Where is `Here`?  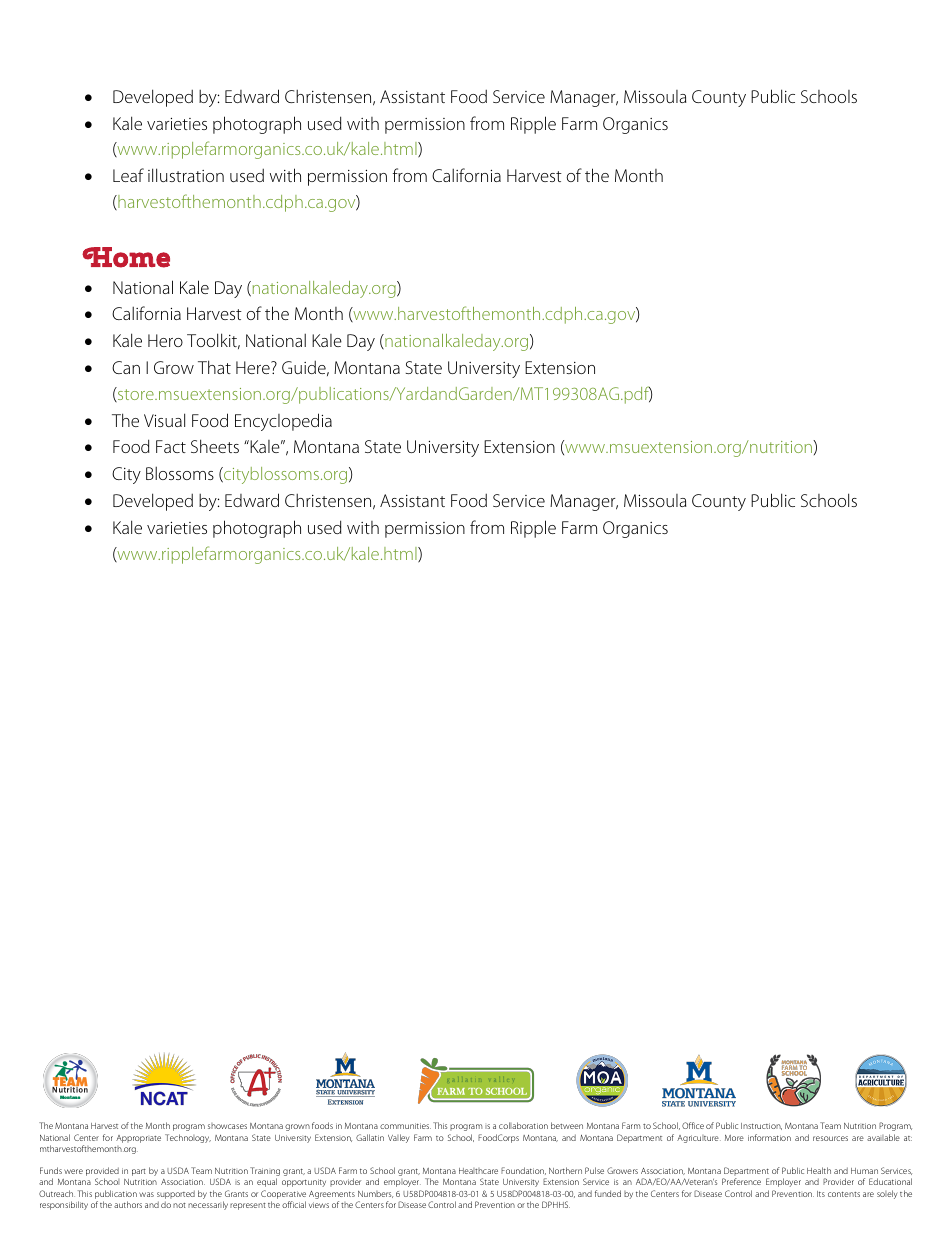 Here is located at coordinates (254, 367).
